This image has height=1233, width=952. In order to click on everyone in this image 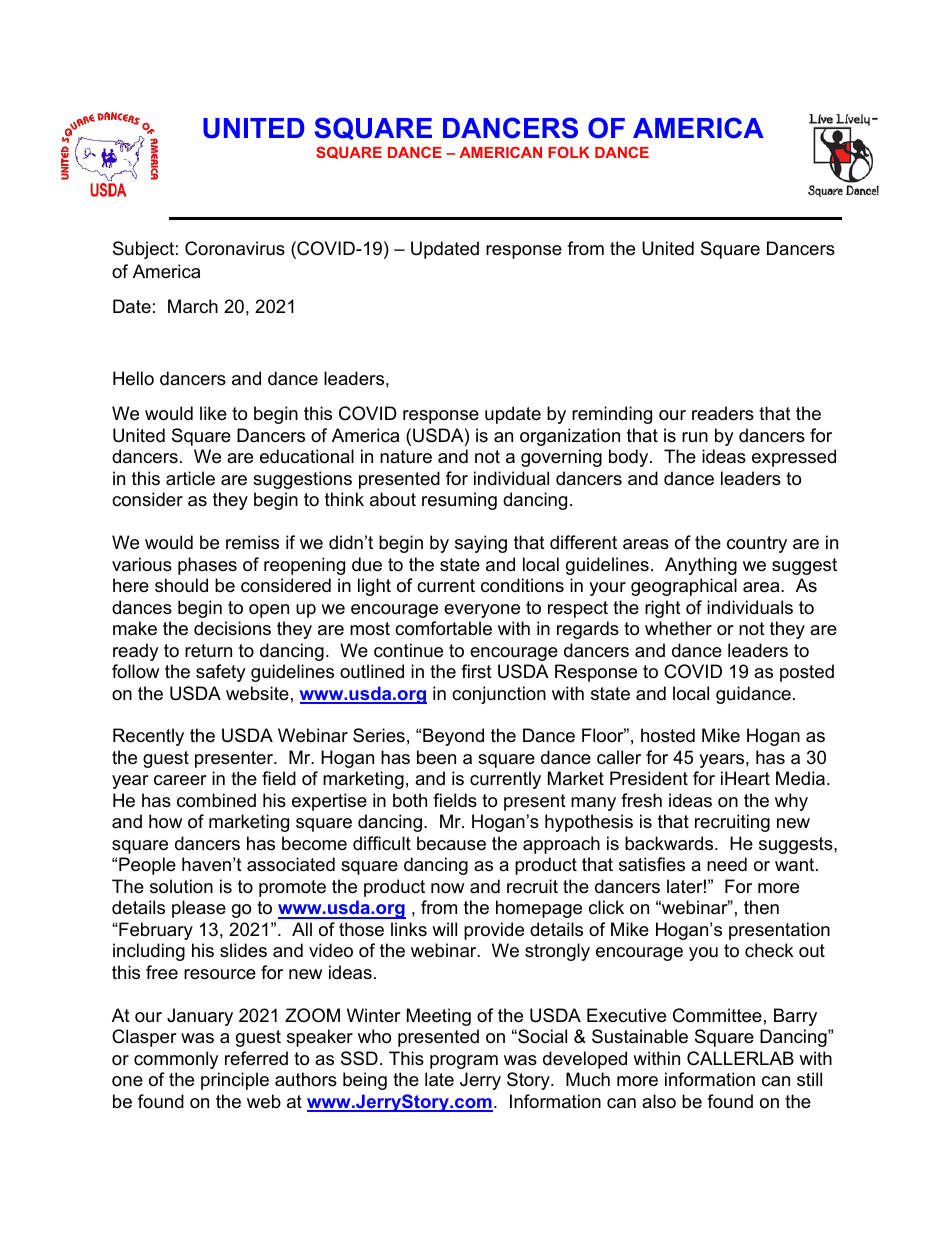, I will do `click(482, 611)`.
